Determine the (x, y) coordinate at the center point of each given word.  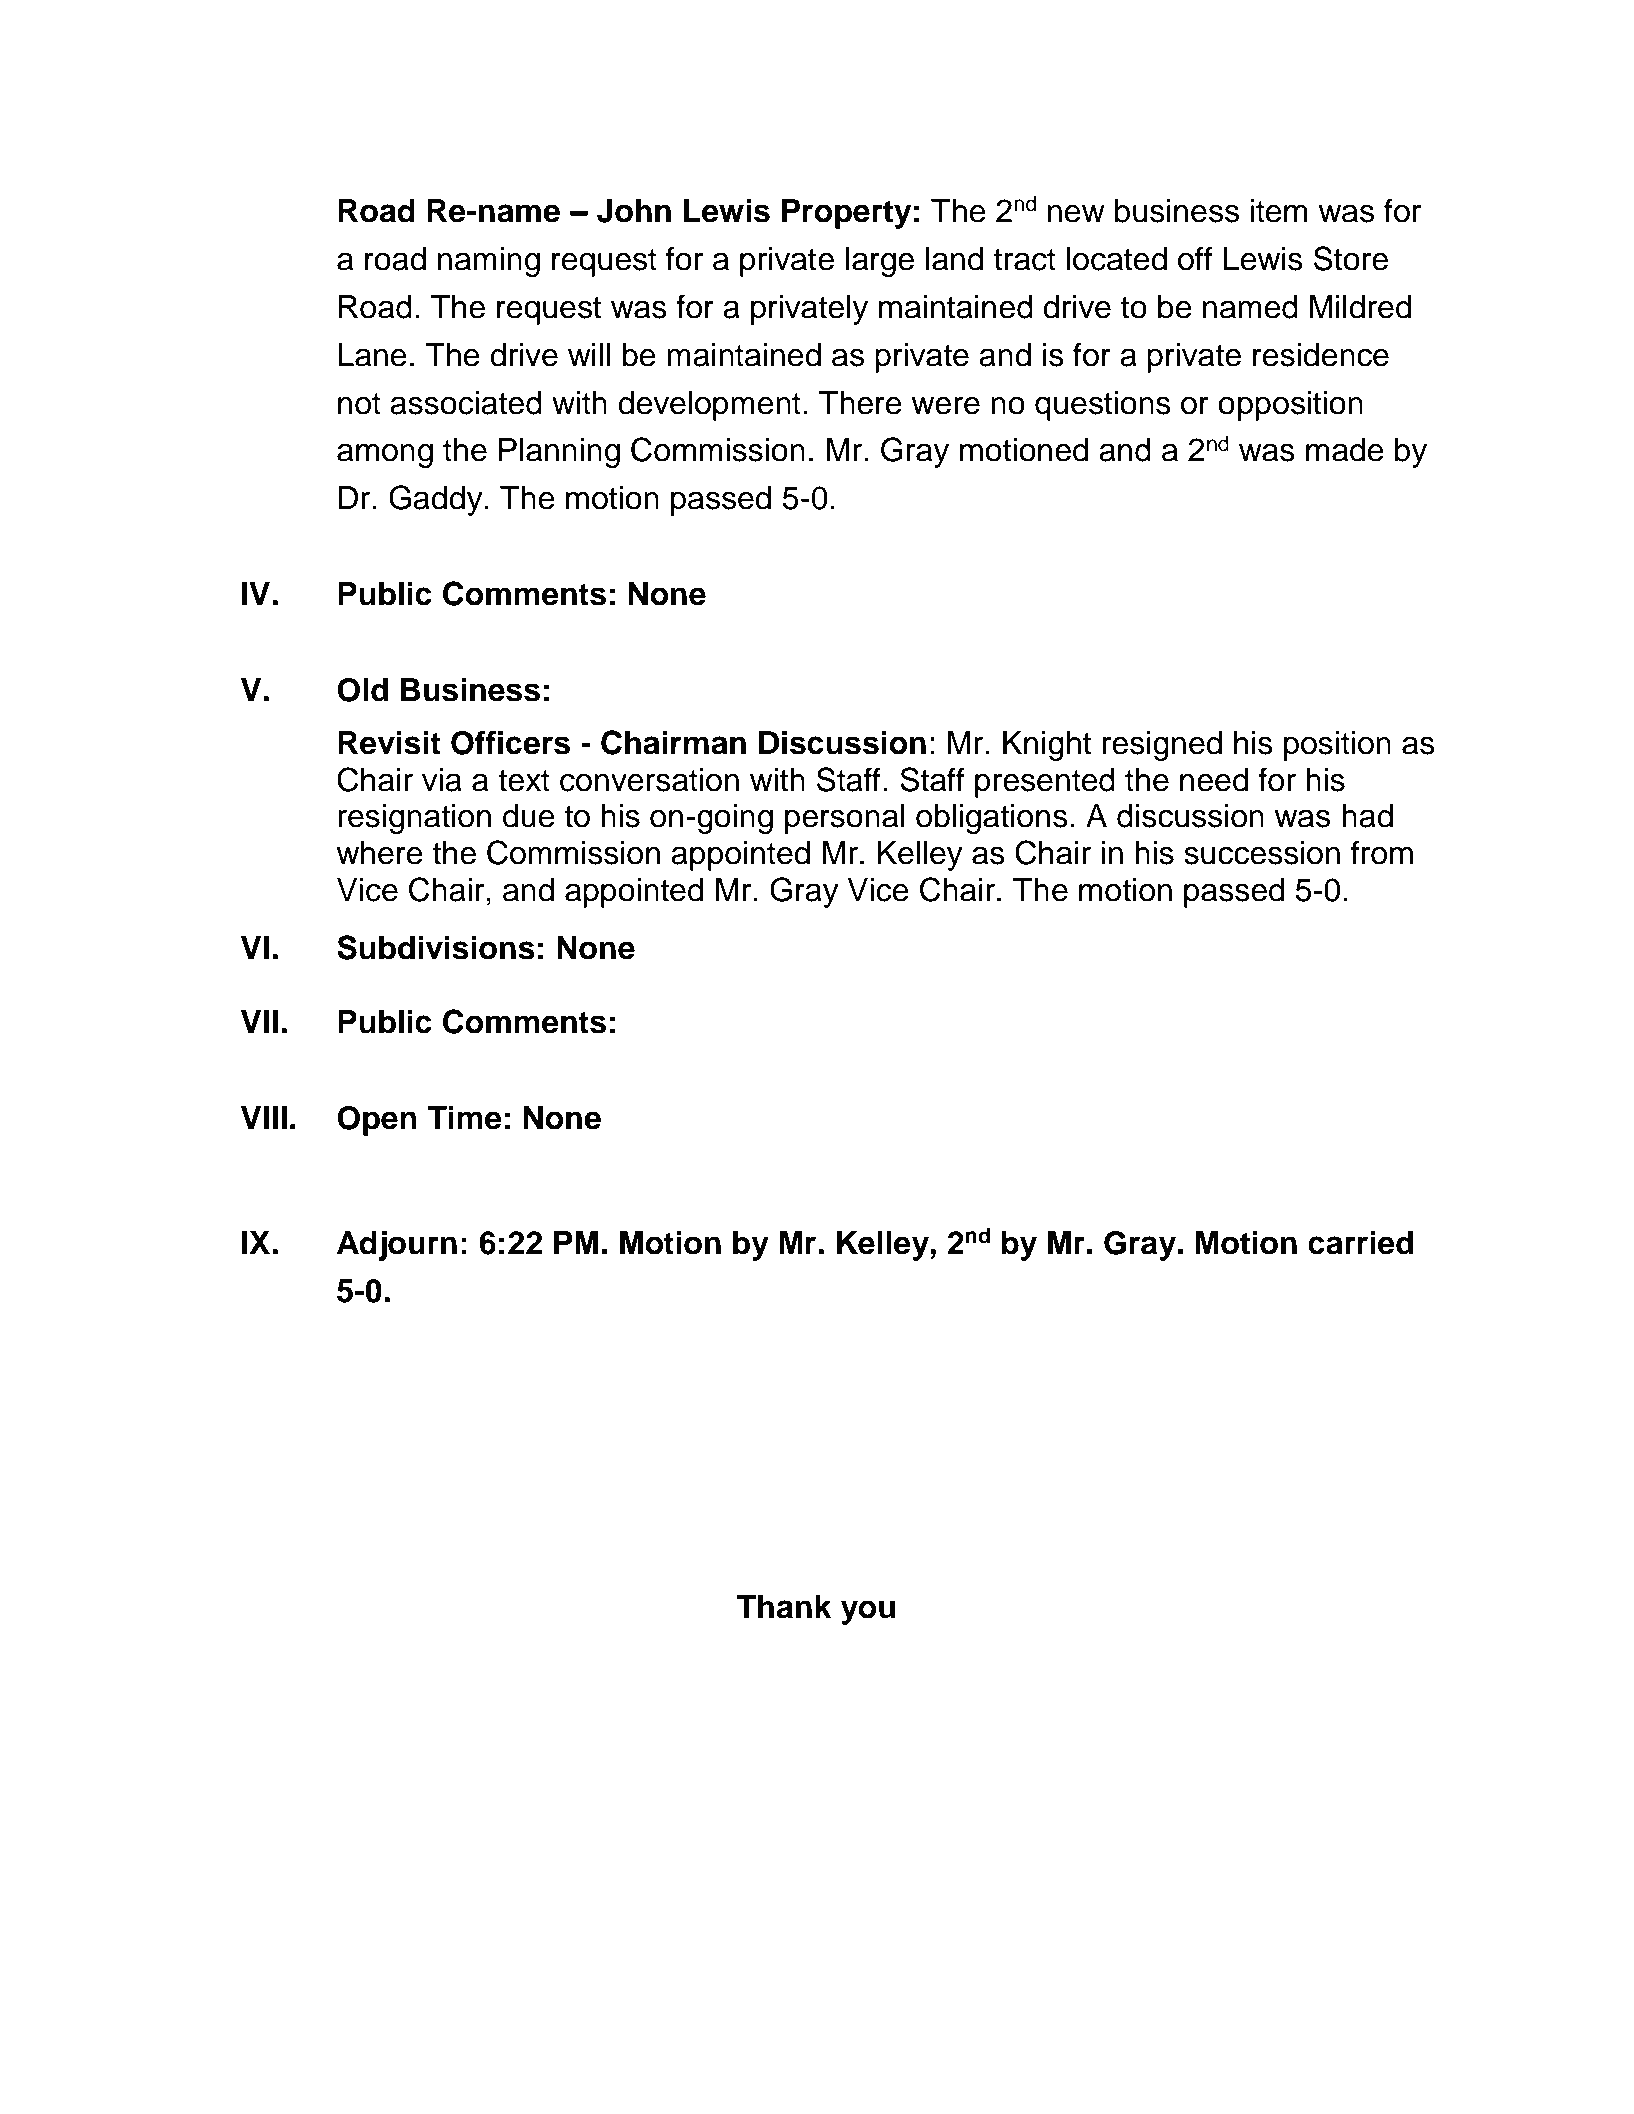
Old (362, 690)
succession (1262, 853)
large (880, 262)
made (1345, 450)
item (1279, 211)
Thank (784, 1607)
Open (377, 1121)
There (860, 403)
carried (1360, 1242)
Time (464, 1117)
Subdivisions (436, 947)
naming (489, 262)
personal (845, 819)
